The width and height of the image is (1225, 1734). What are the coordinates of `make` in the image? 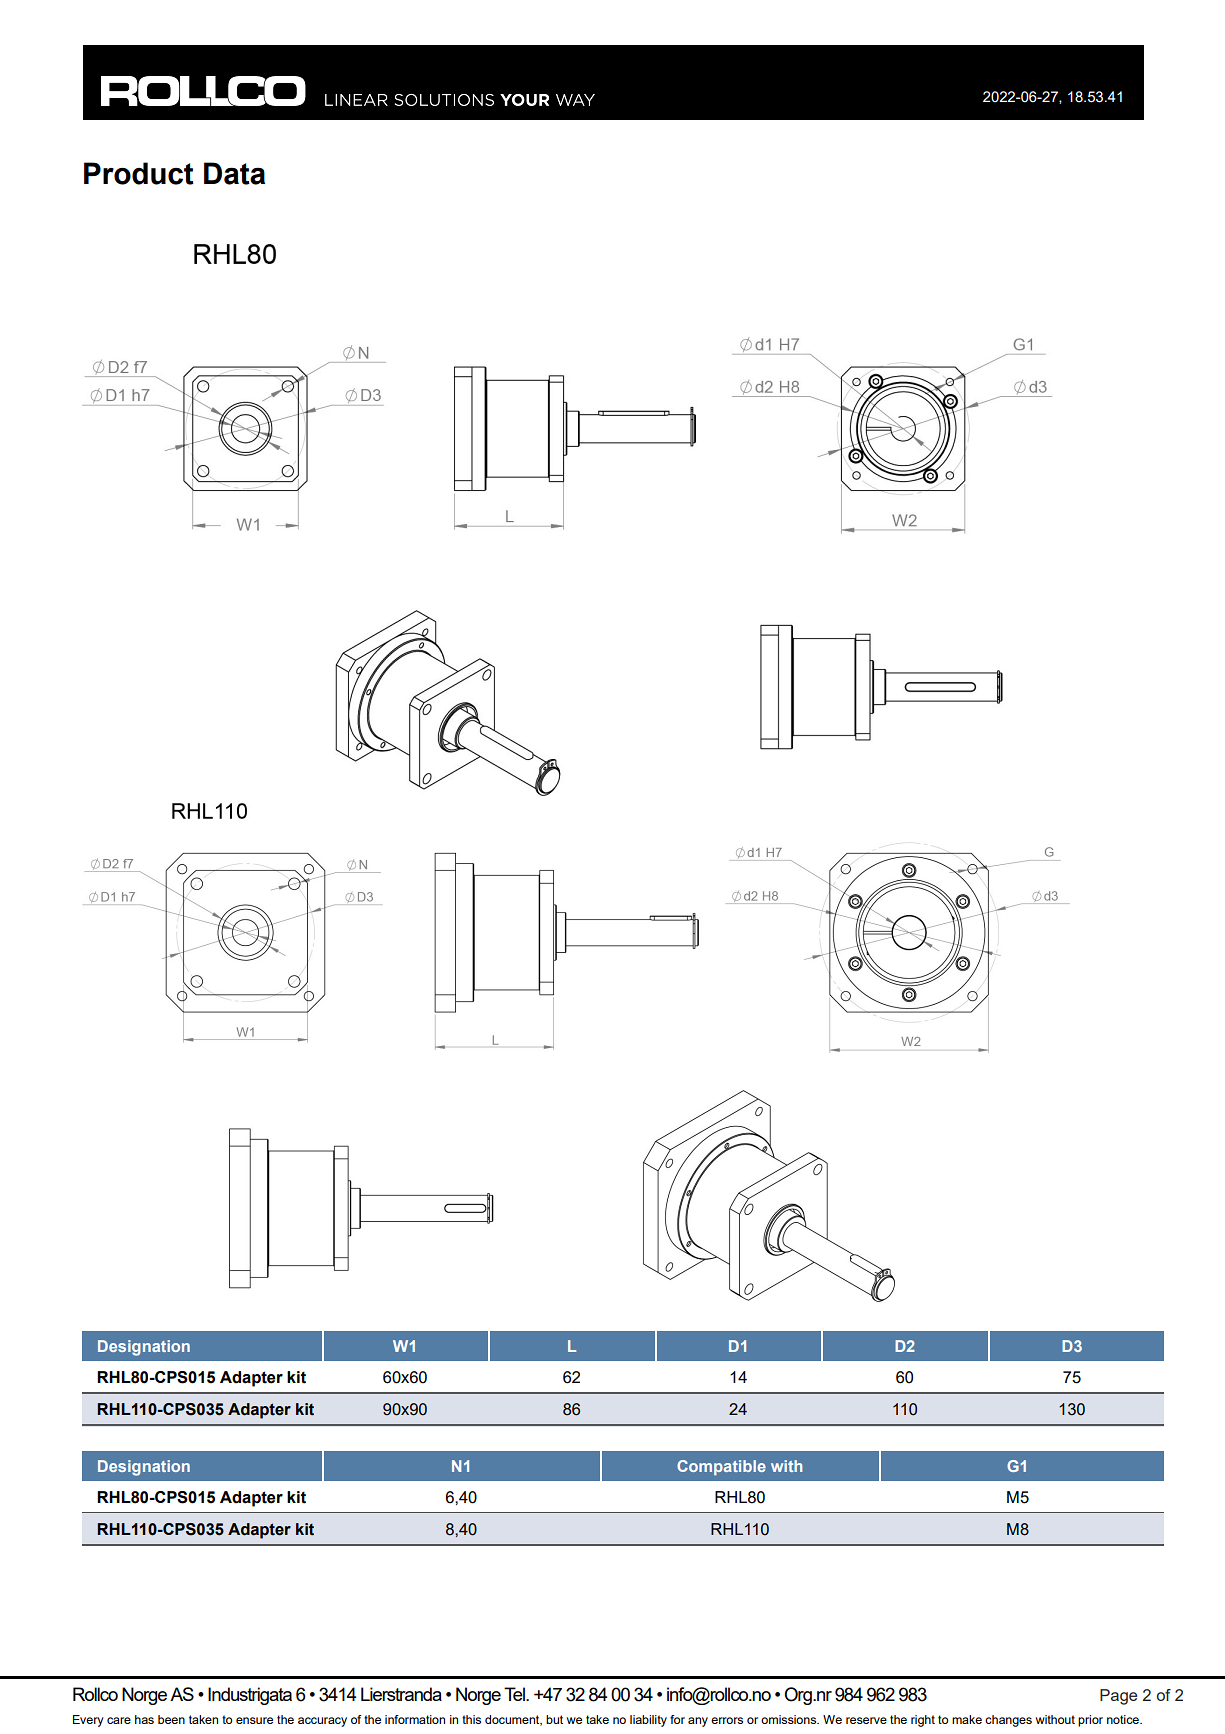 It's located at (967, 1719).
